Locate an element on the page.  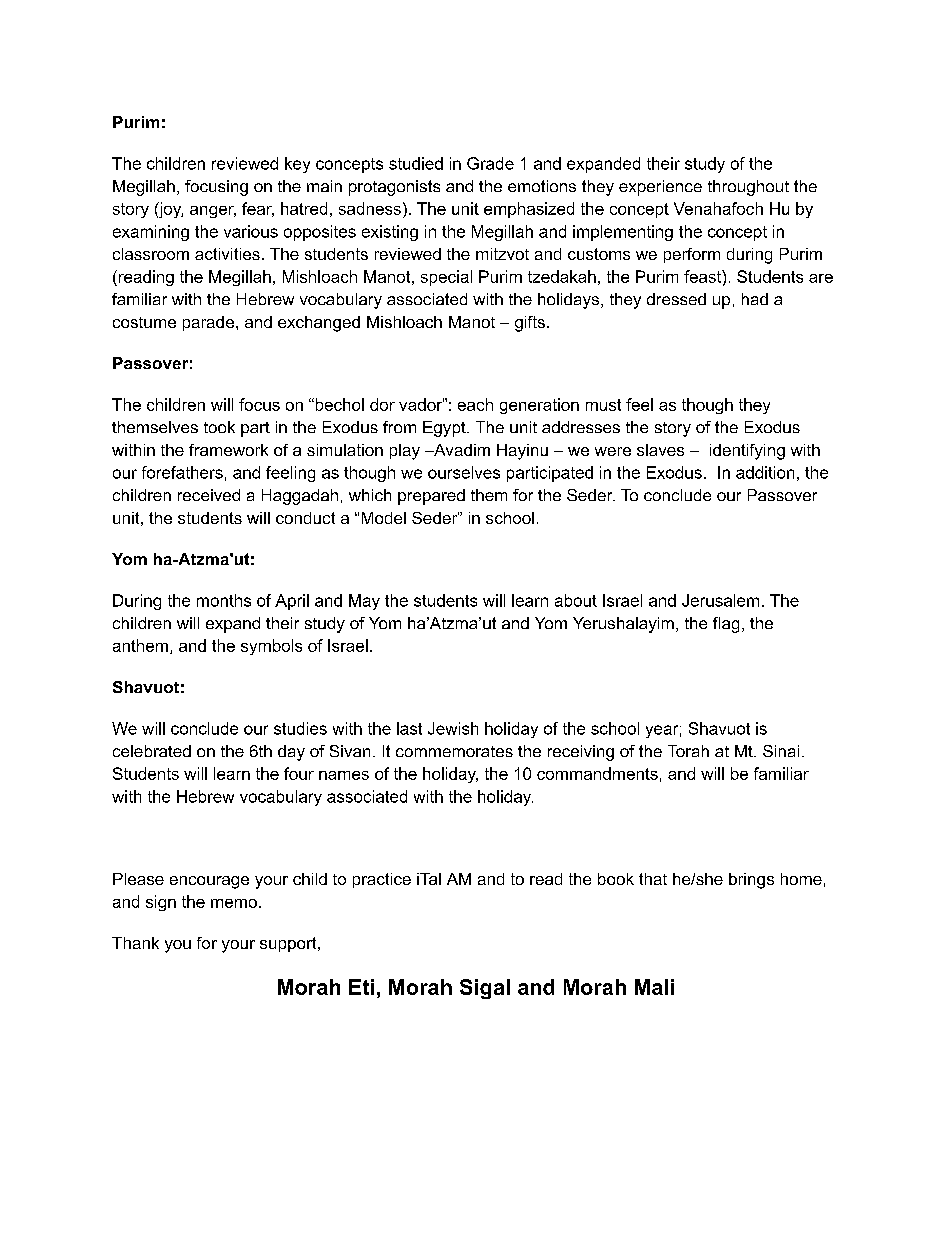
identifying is located at coordinates (747, 452).
